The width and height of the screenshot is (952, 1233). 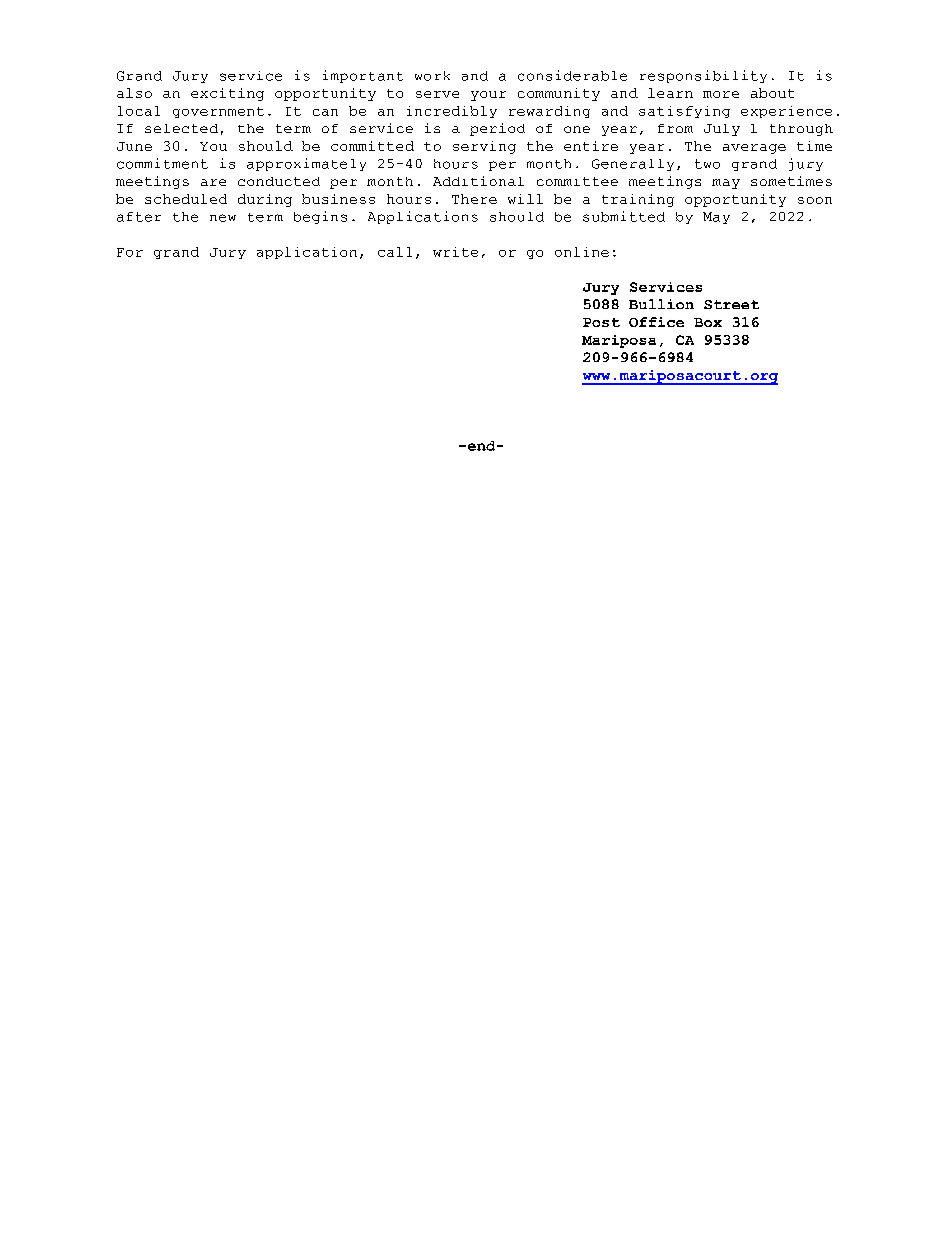 I want to click on submitted, so click(x=624, y=216).
